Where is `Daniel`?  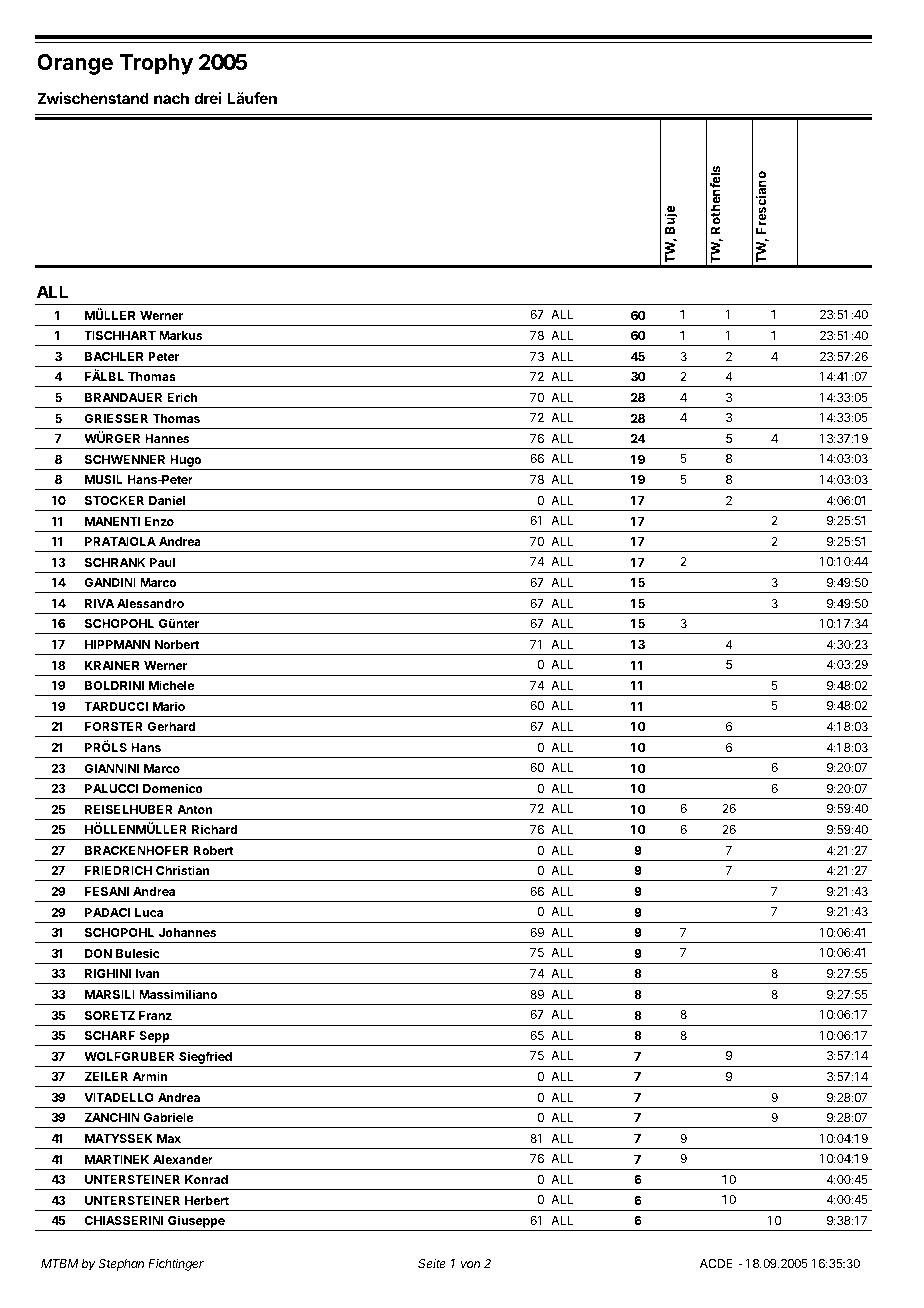 Daniel is located at coordinates (167, 500).
